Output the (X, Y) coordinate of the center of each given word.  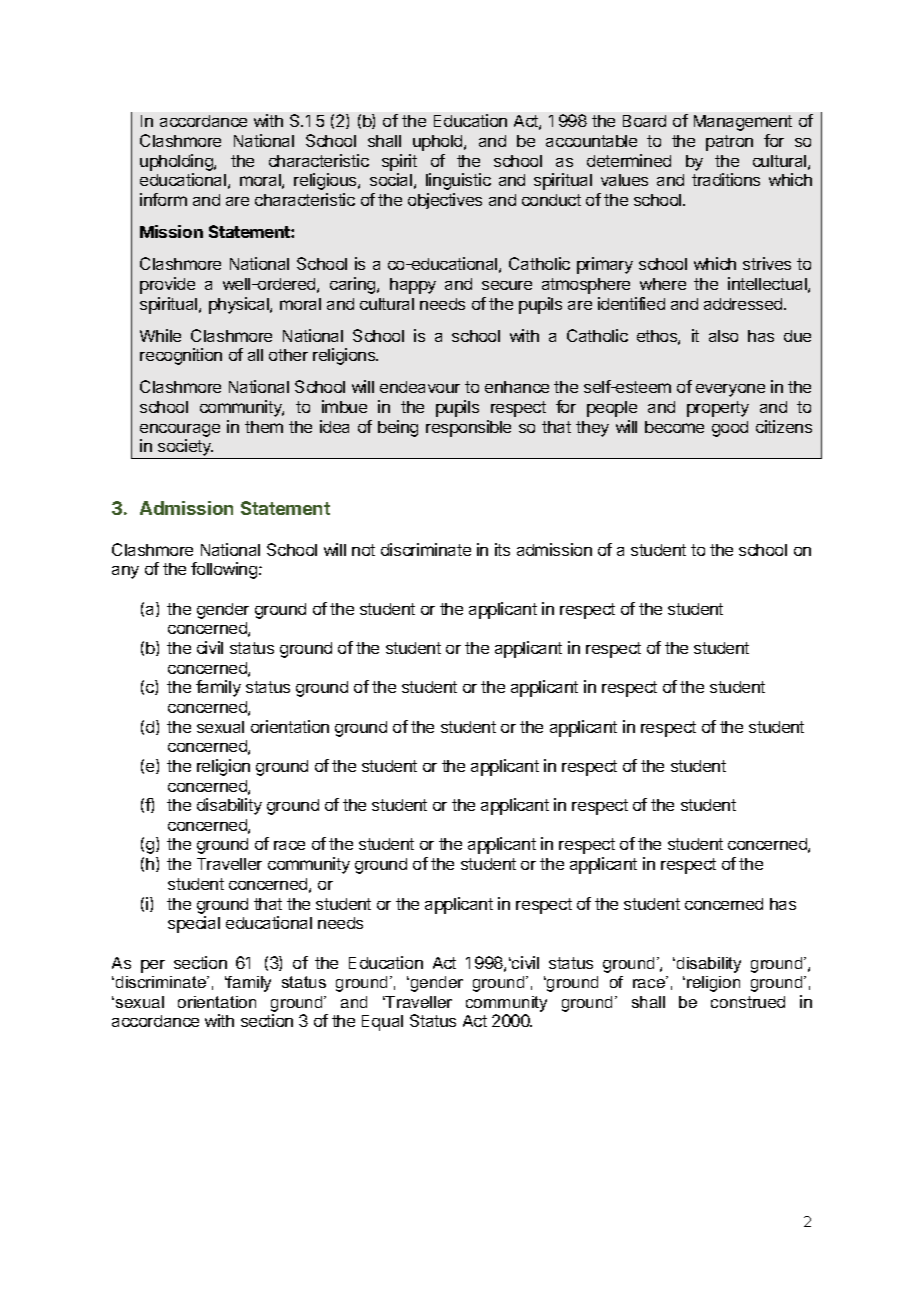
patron (729, 143)
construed (748, 1002)
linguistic (458, 181)
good (730, 429)
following (224, 570)
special (194, 924)
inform (163, 199)
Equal (382, 1023)
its (502, 549)
